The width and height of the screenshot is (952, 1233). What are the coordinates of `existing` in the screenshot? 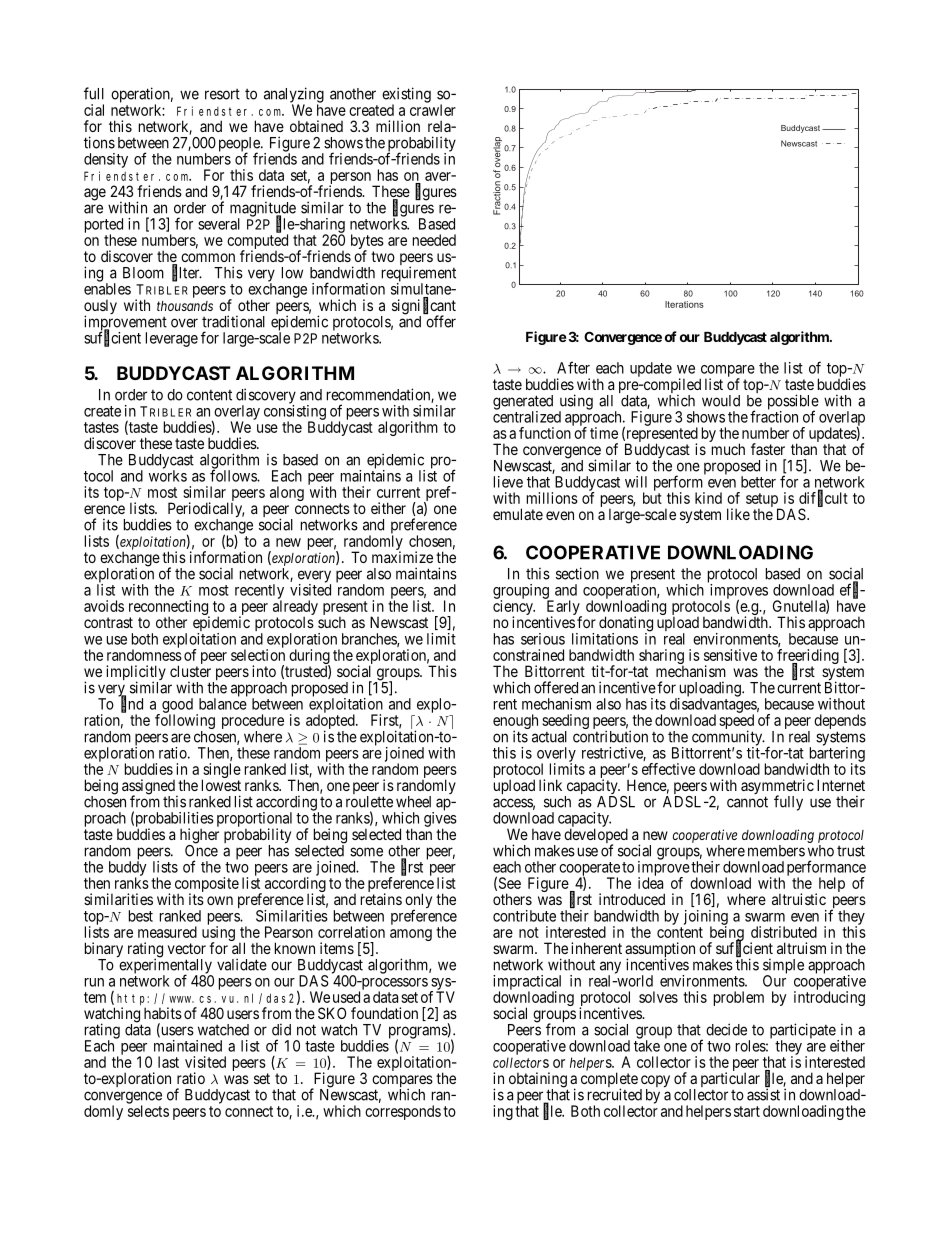 It's located at (406, 96).
